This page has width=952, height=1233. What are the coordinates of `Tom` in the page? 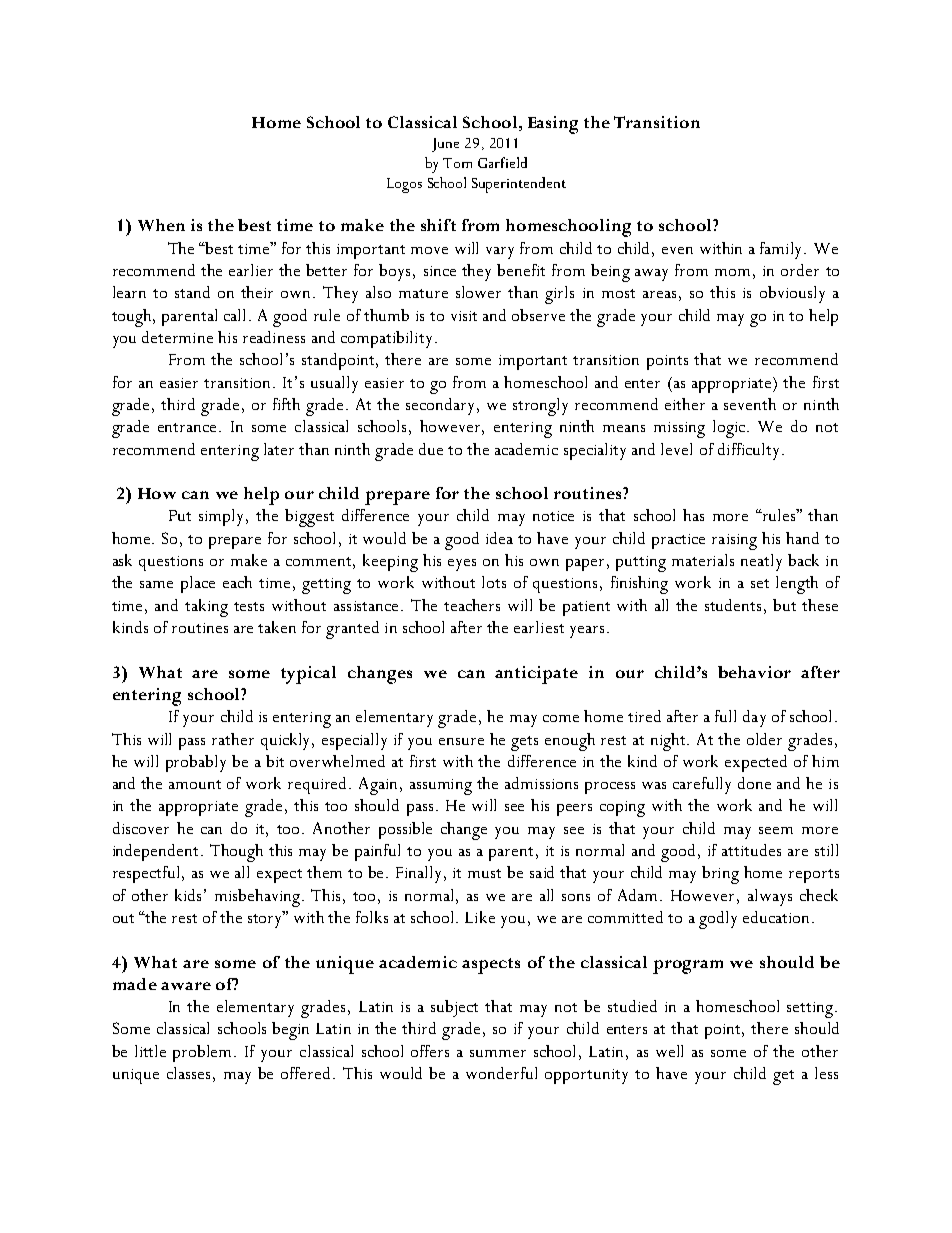 It's located at (457, 163).
